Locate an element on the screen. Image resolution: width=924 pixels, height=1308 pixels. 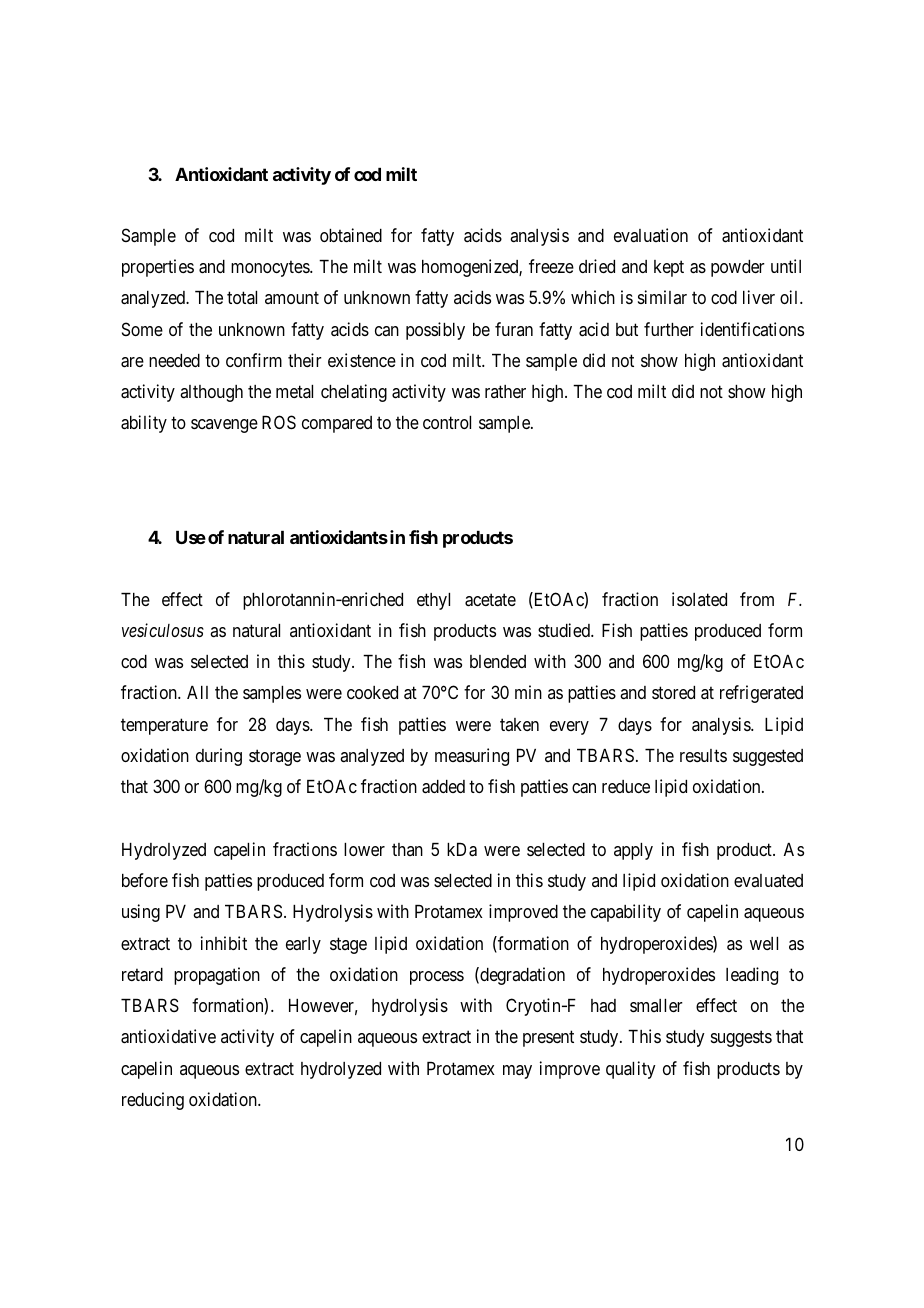
may is located at coordinates (517, 1072).
